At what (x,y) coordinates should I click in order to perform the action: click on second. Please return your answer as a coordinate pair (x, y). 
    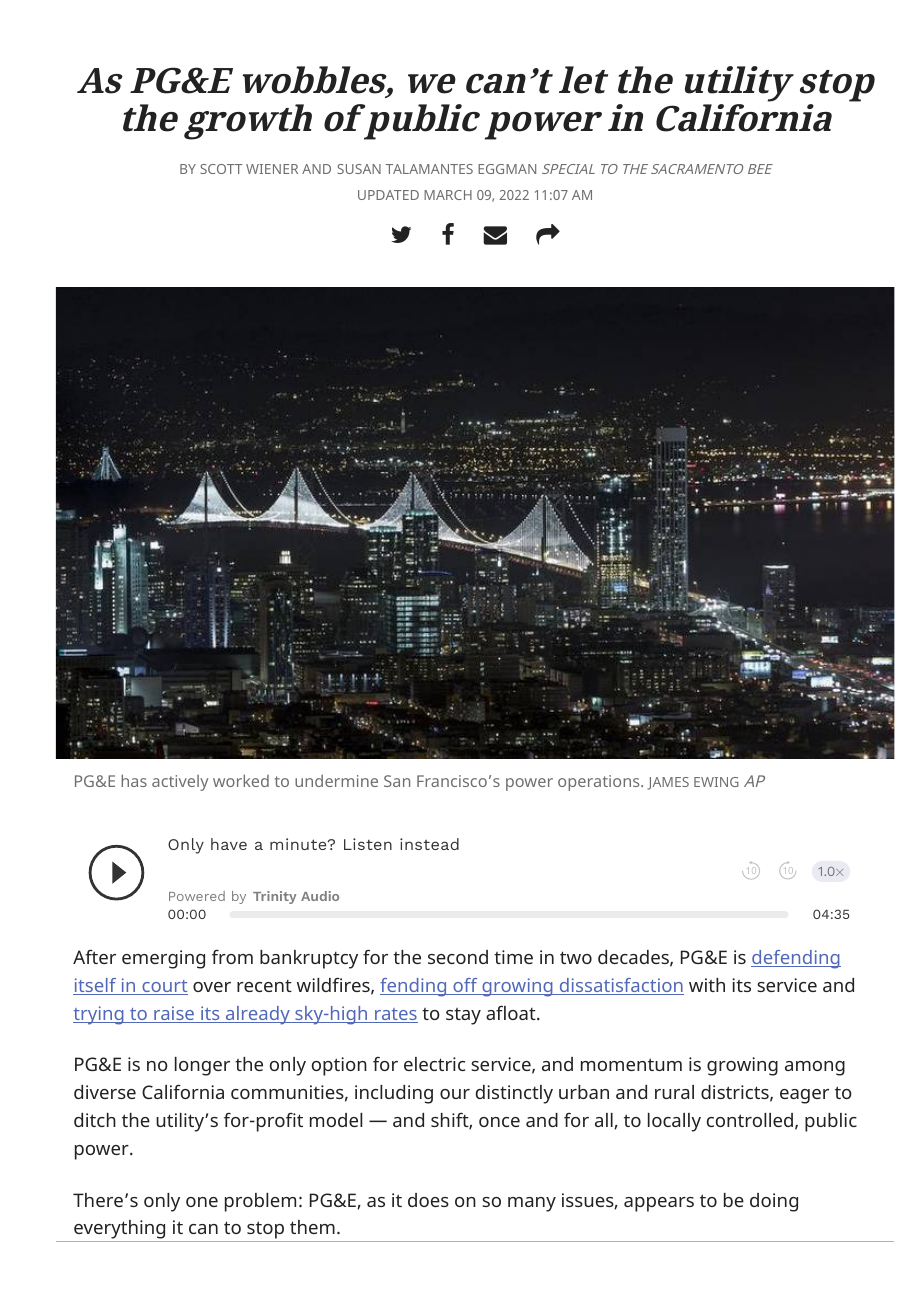
    Looking at the image, I should click on (458, 957).
